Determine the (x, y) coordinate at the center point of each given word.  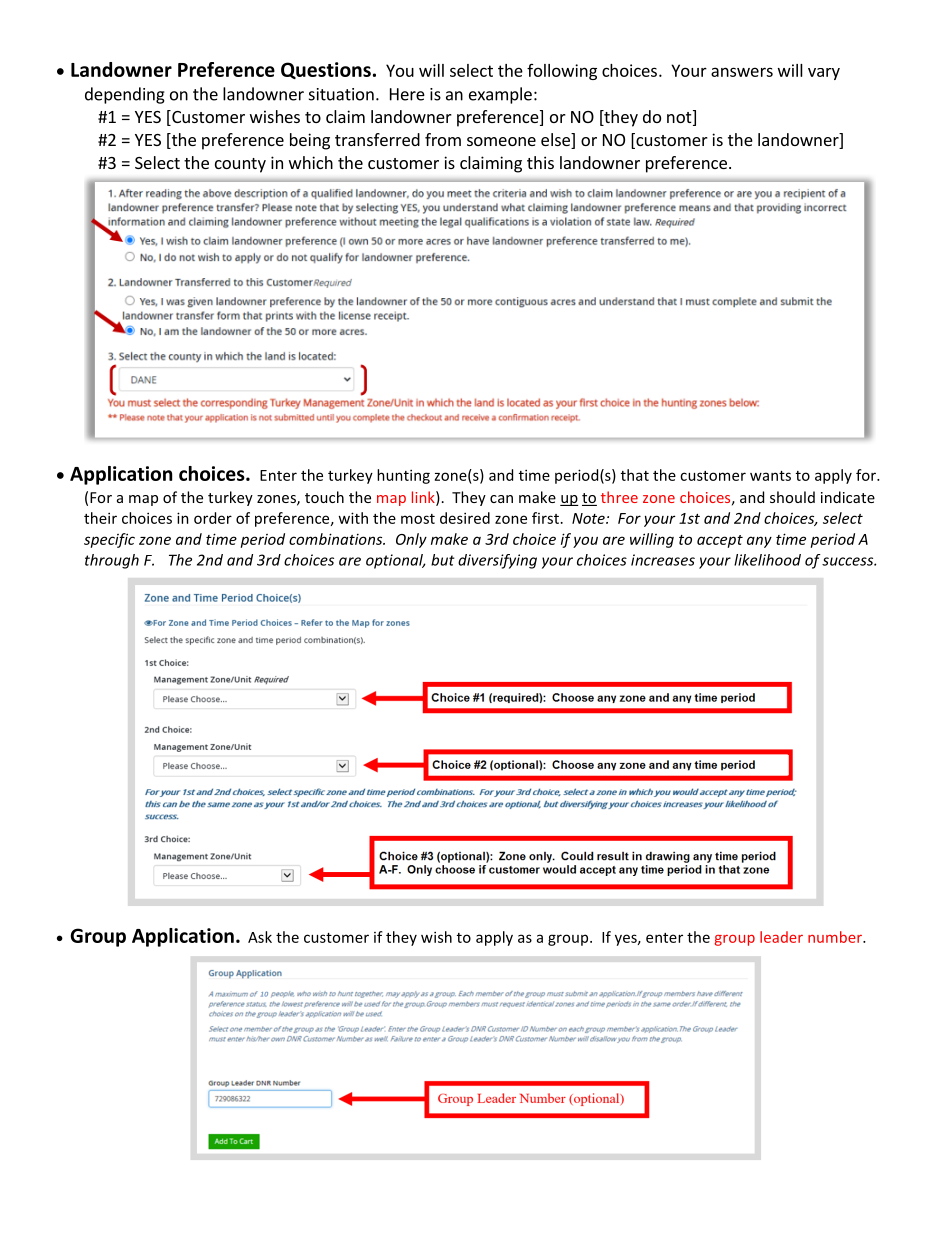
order (213, 518)
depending (125, 95)
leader (781, 937)
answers (742, 72)
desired (465, 518)
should (792, 497)
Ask (260, 937)
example (500, 95)
